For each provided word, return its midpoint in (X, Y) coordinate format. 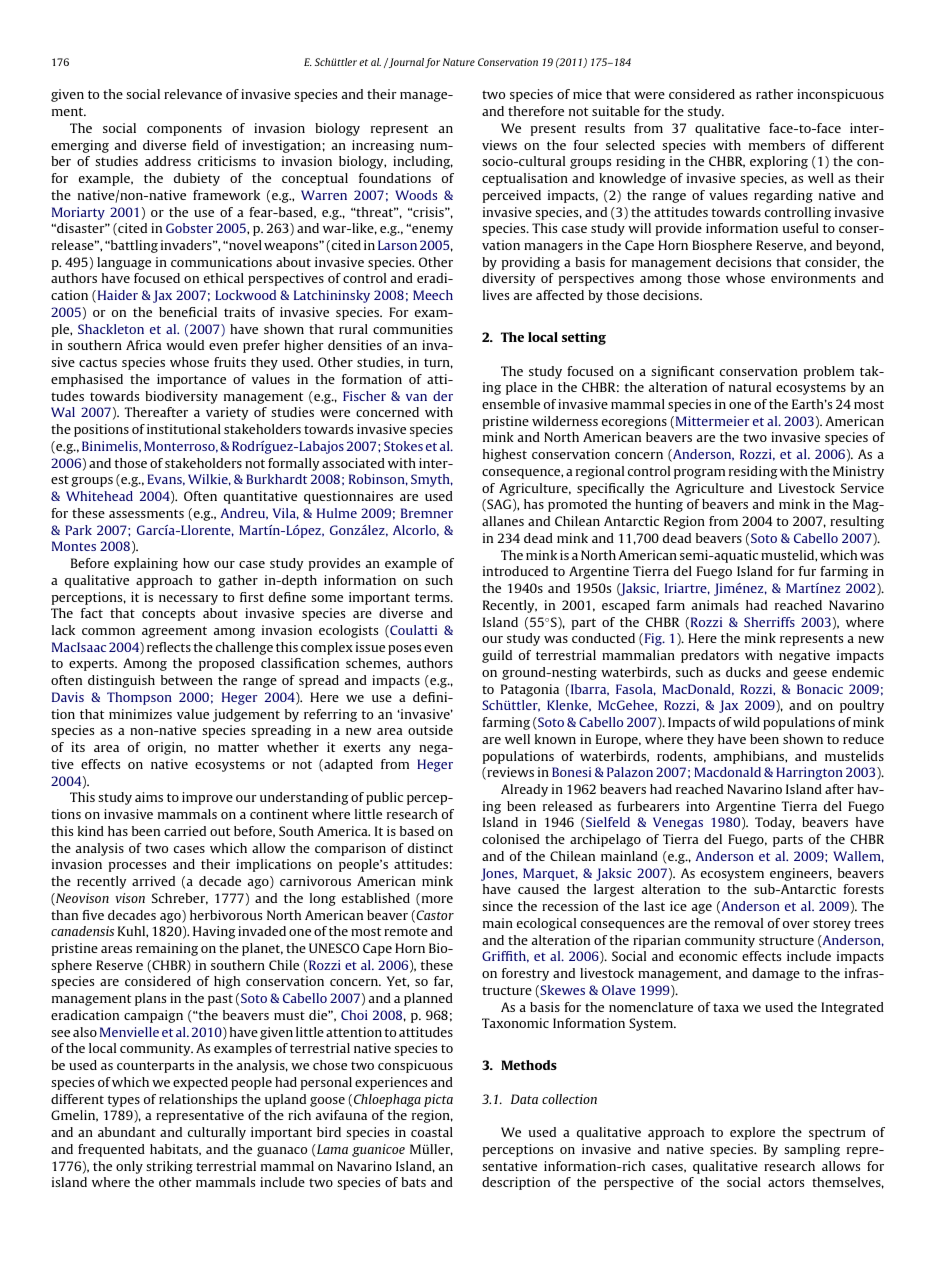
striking (169, 1167)
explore (752, 1133)
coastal (432, 1132)
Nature (459, 62)
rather (774, 94)
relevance (193, 94)
